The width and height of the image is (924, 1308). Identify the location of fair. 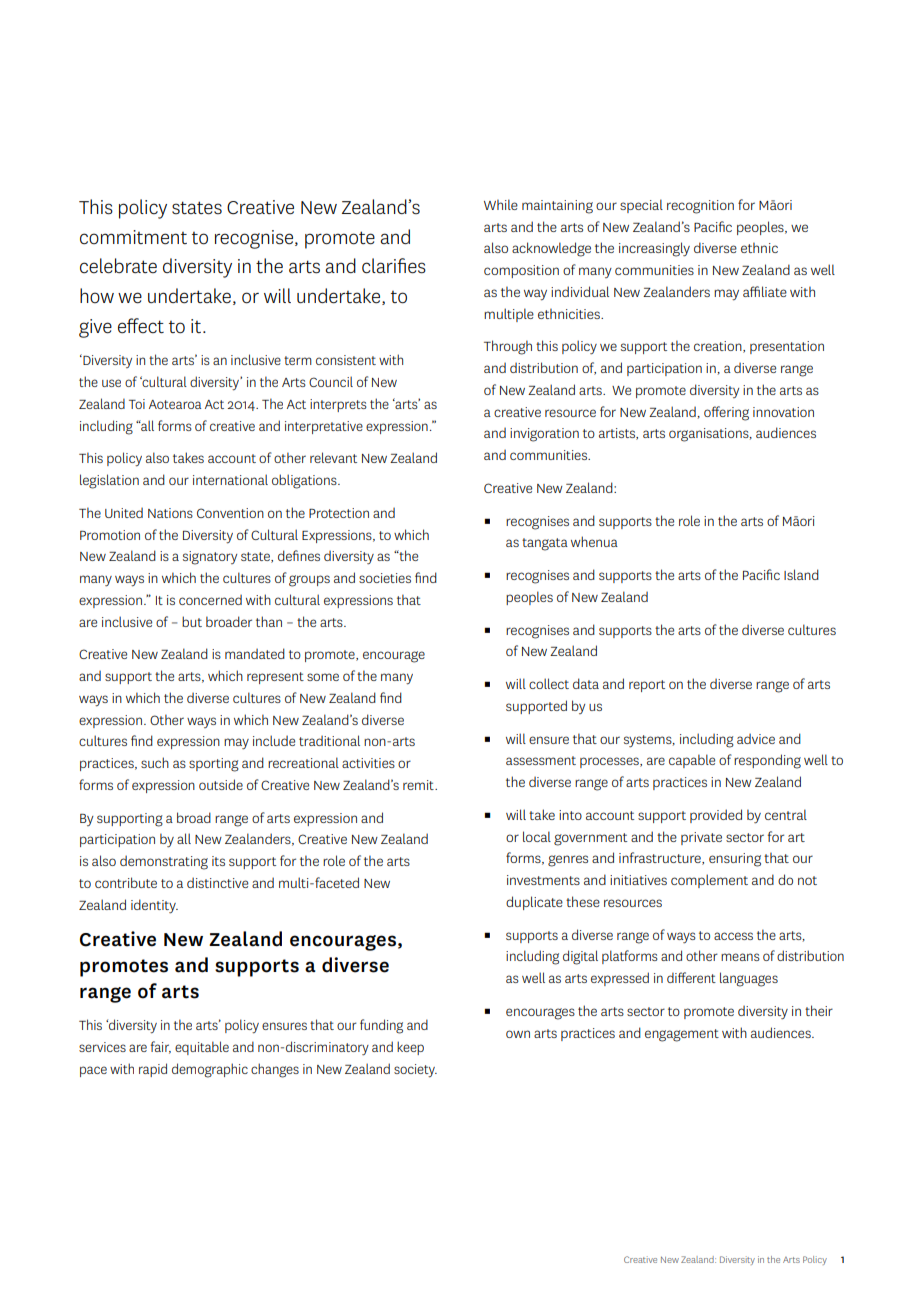
(161, 1047).
